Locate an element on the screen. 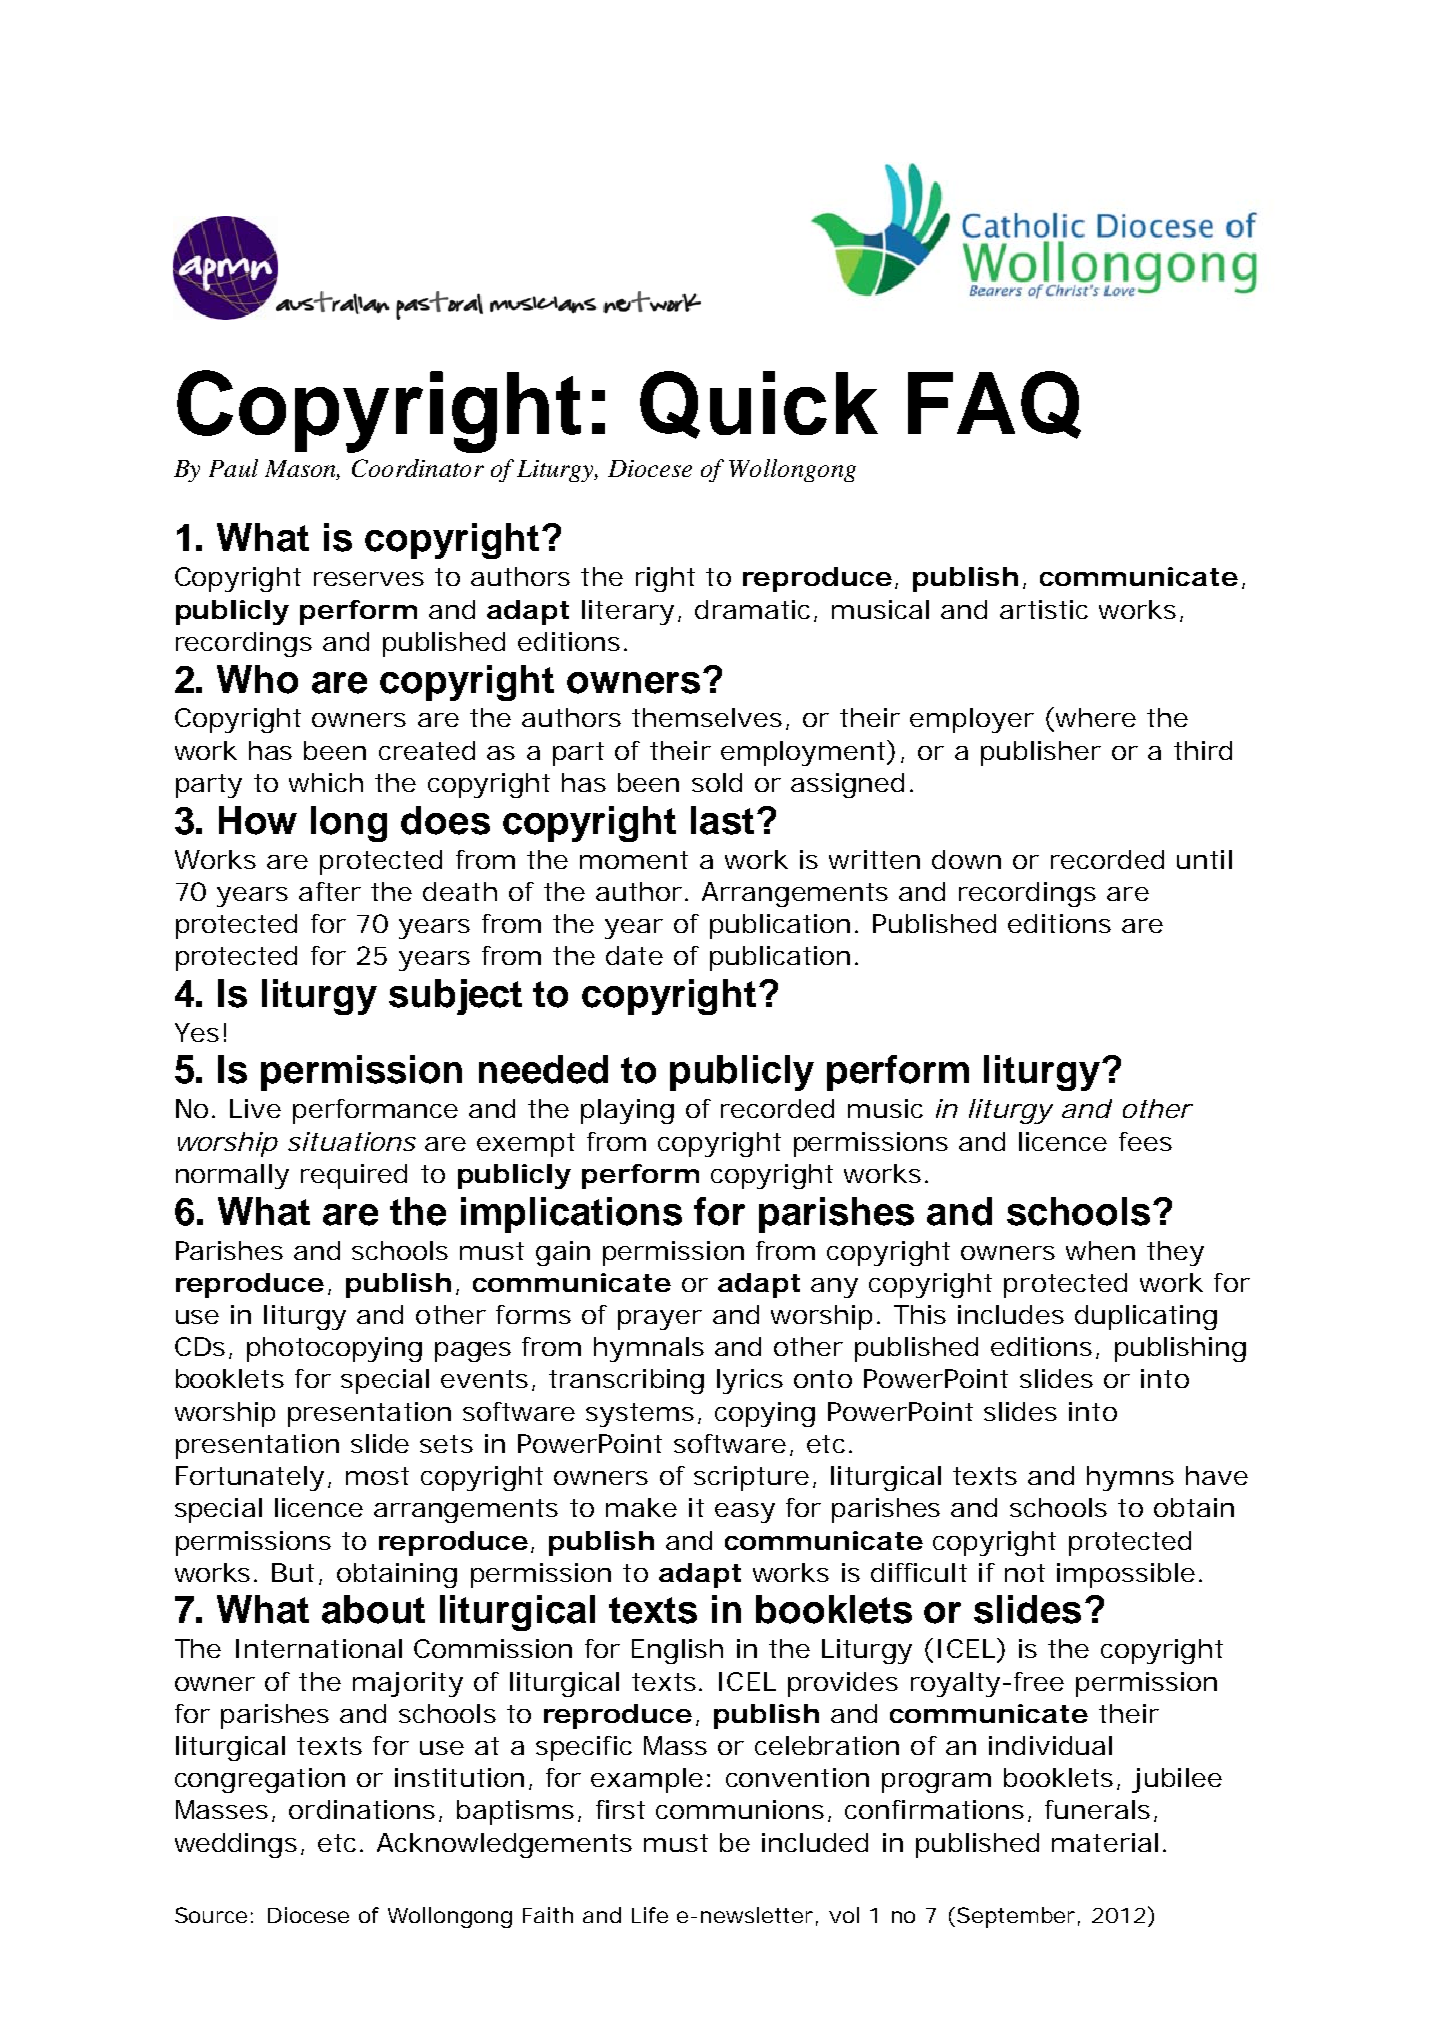 Image resolution: width=1435 pixels, height=2030 pixels. English is located at coordinates (677, 1651).
